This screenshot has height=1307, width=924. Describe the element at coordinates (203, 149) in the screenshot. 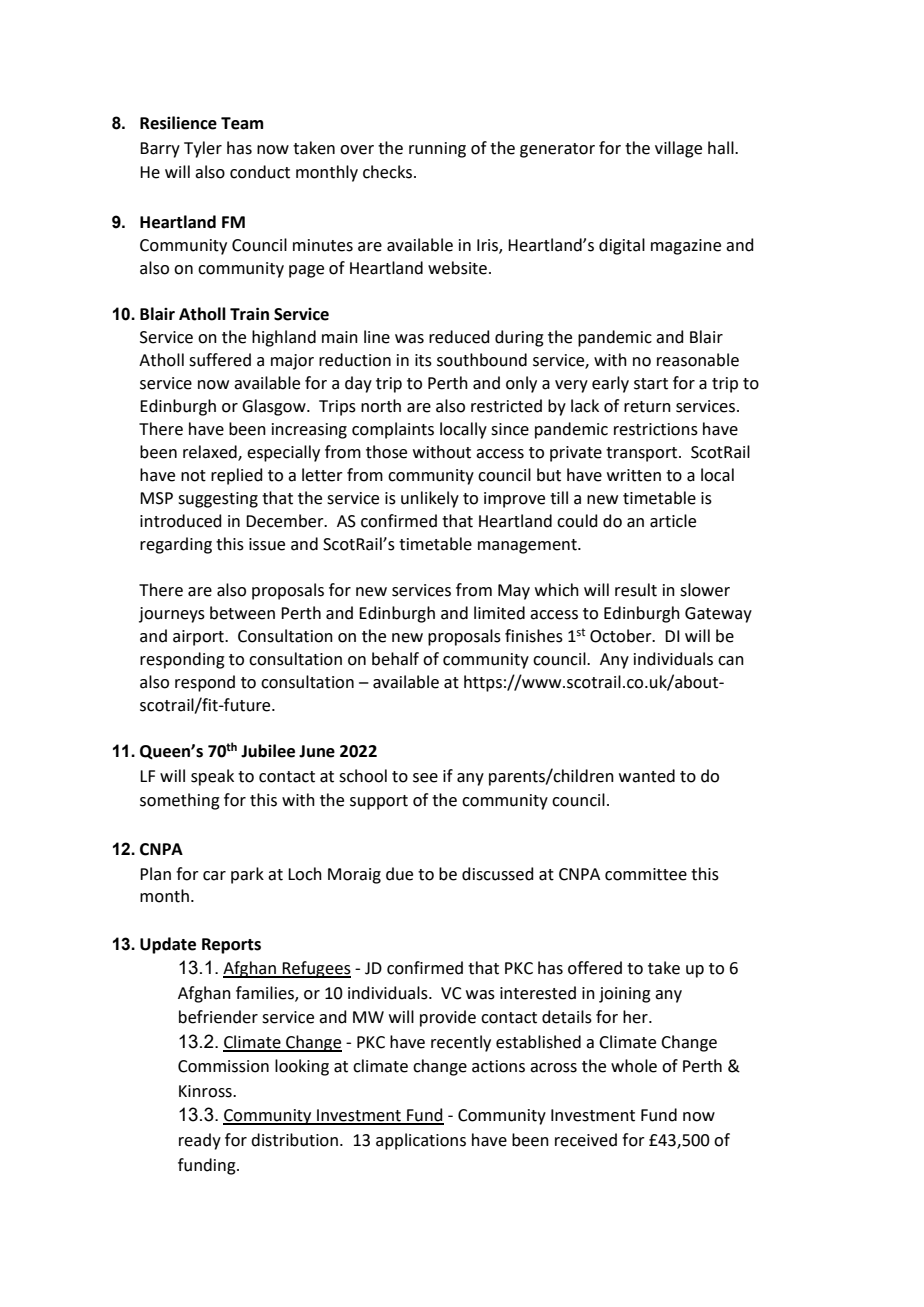

I see `Tyler` at that location.
